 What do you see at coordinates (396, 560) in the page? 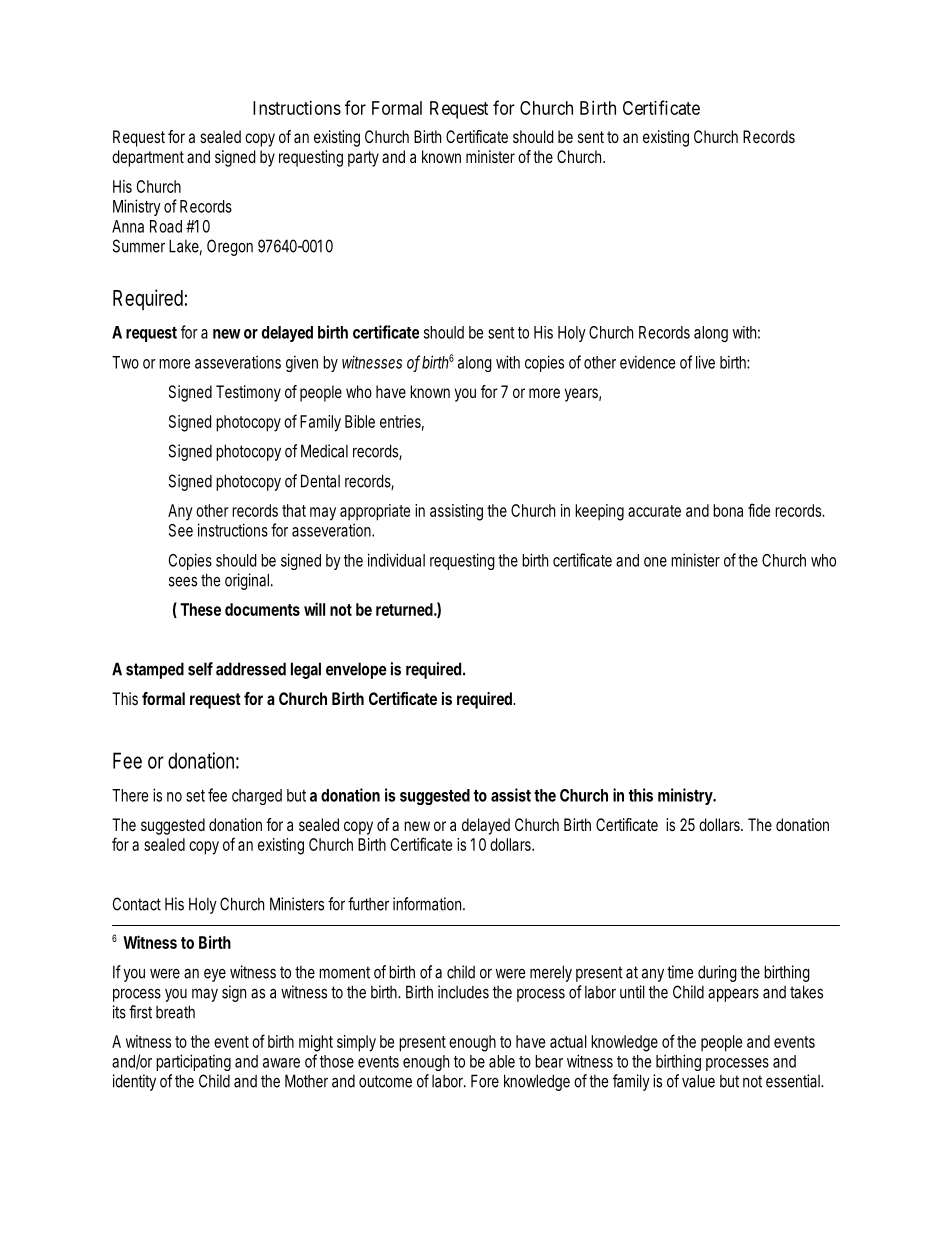
I see `individual` at bounding box center [396, 560].
